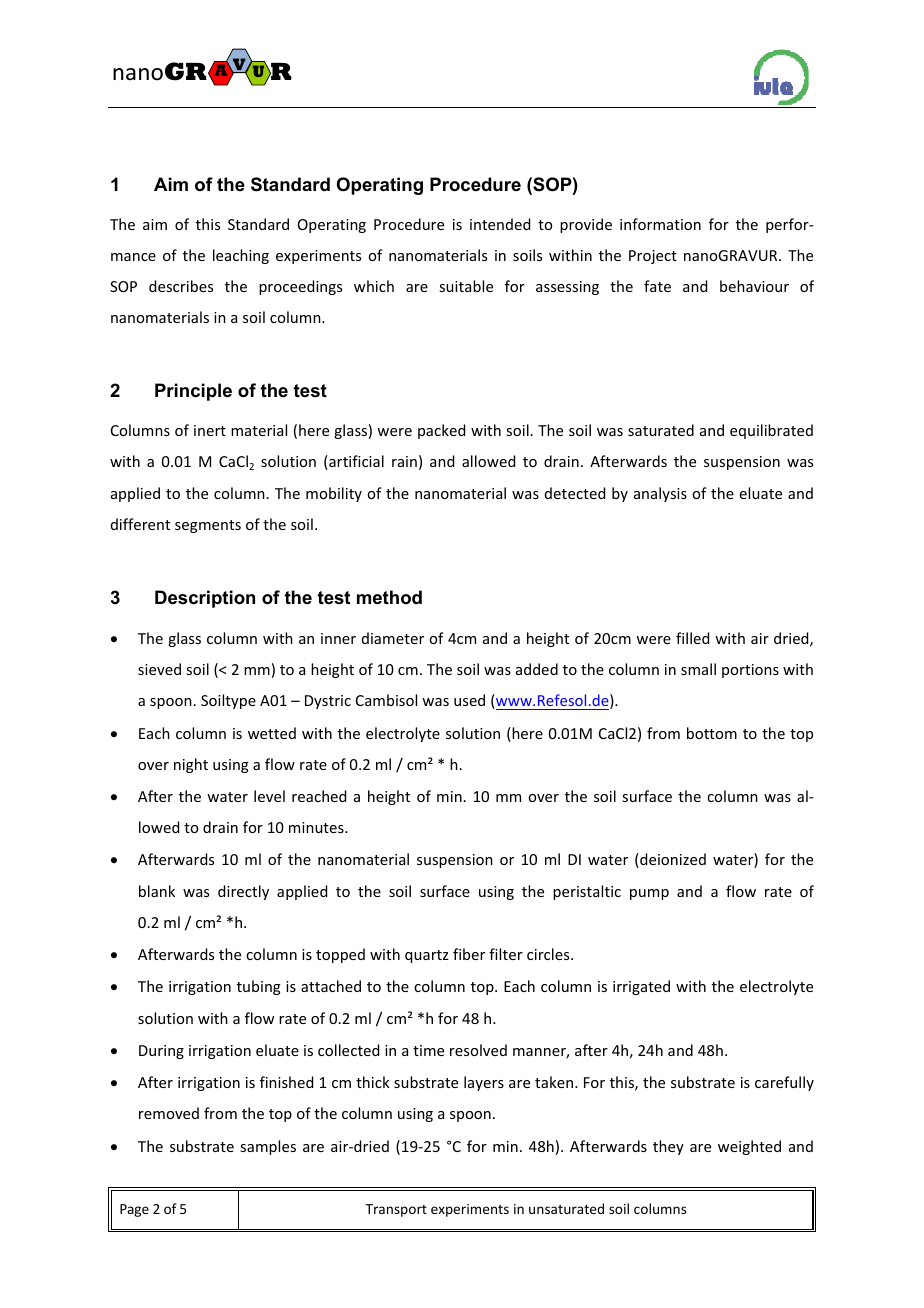  Describe the element at coordinates (268, 1147) in the screenshot. I see `samples` at that location.
